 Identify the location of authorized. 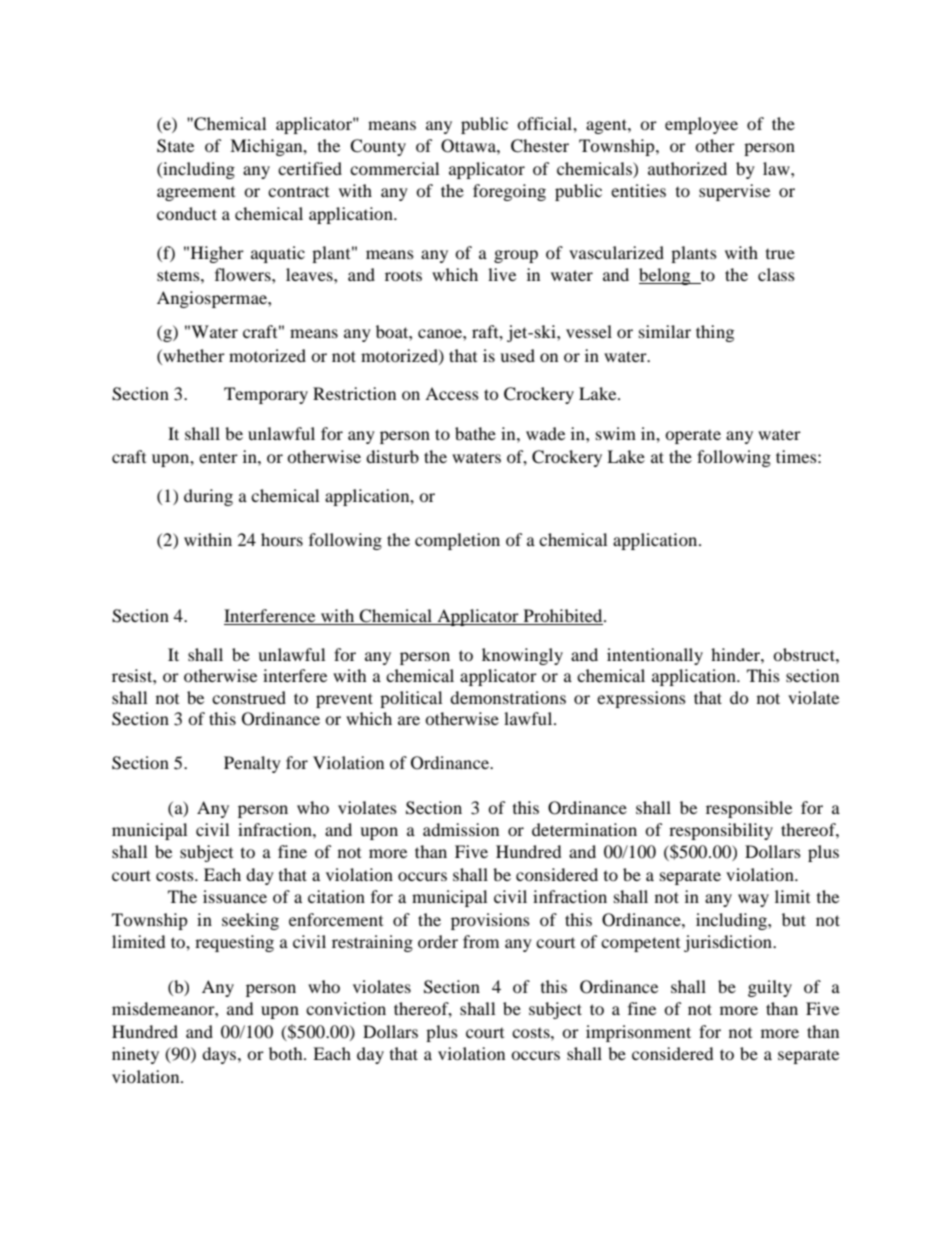
(687, 168).
